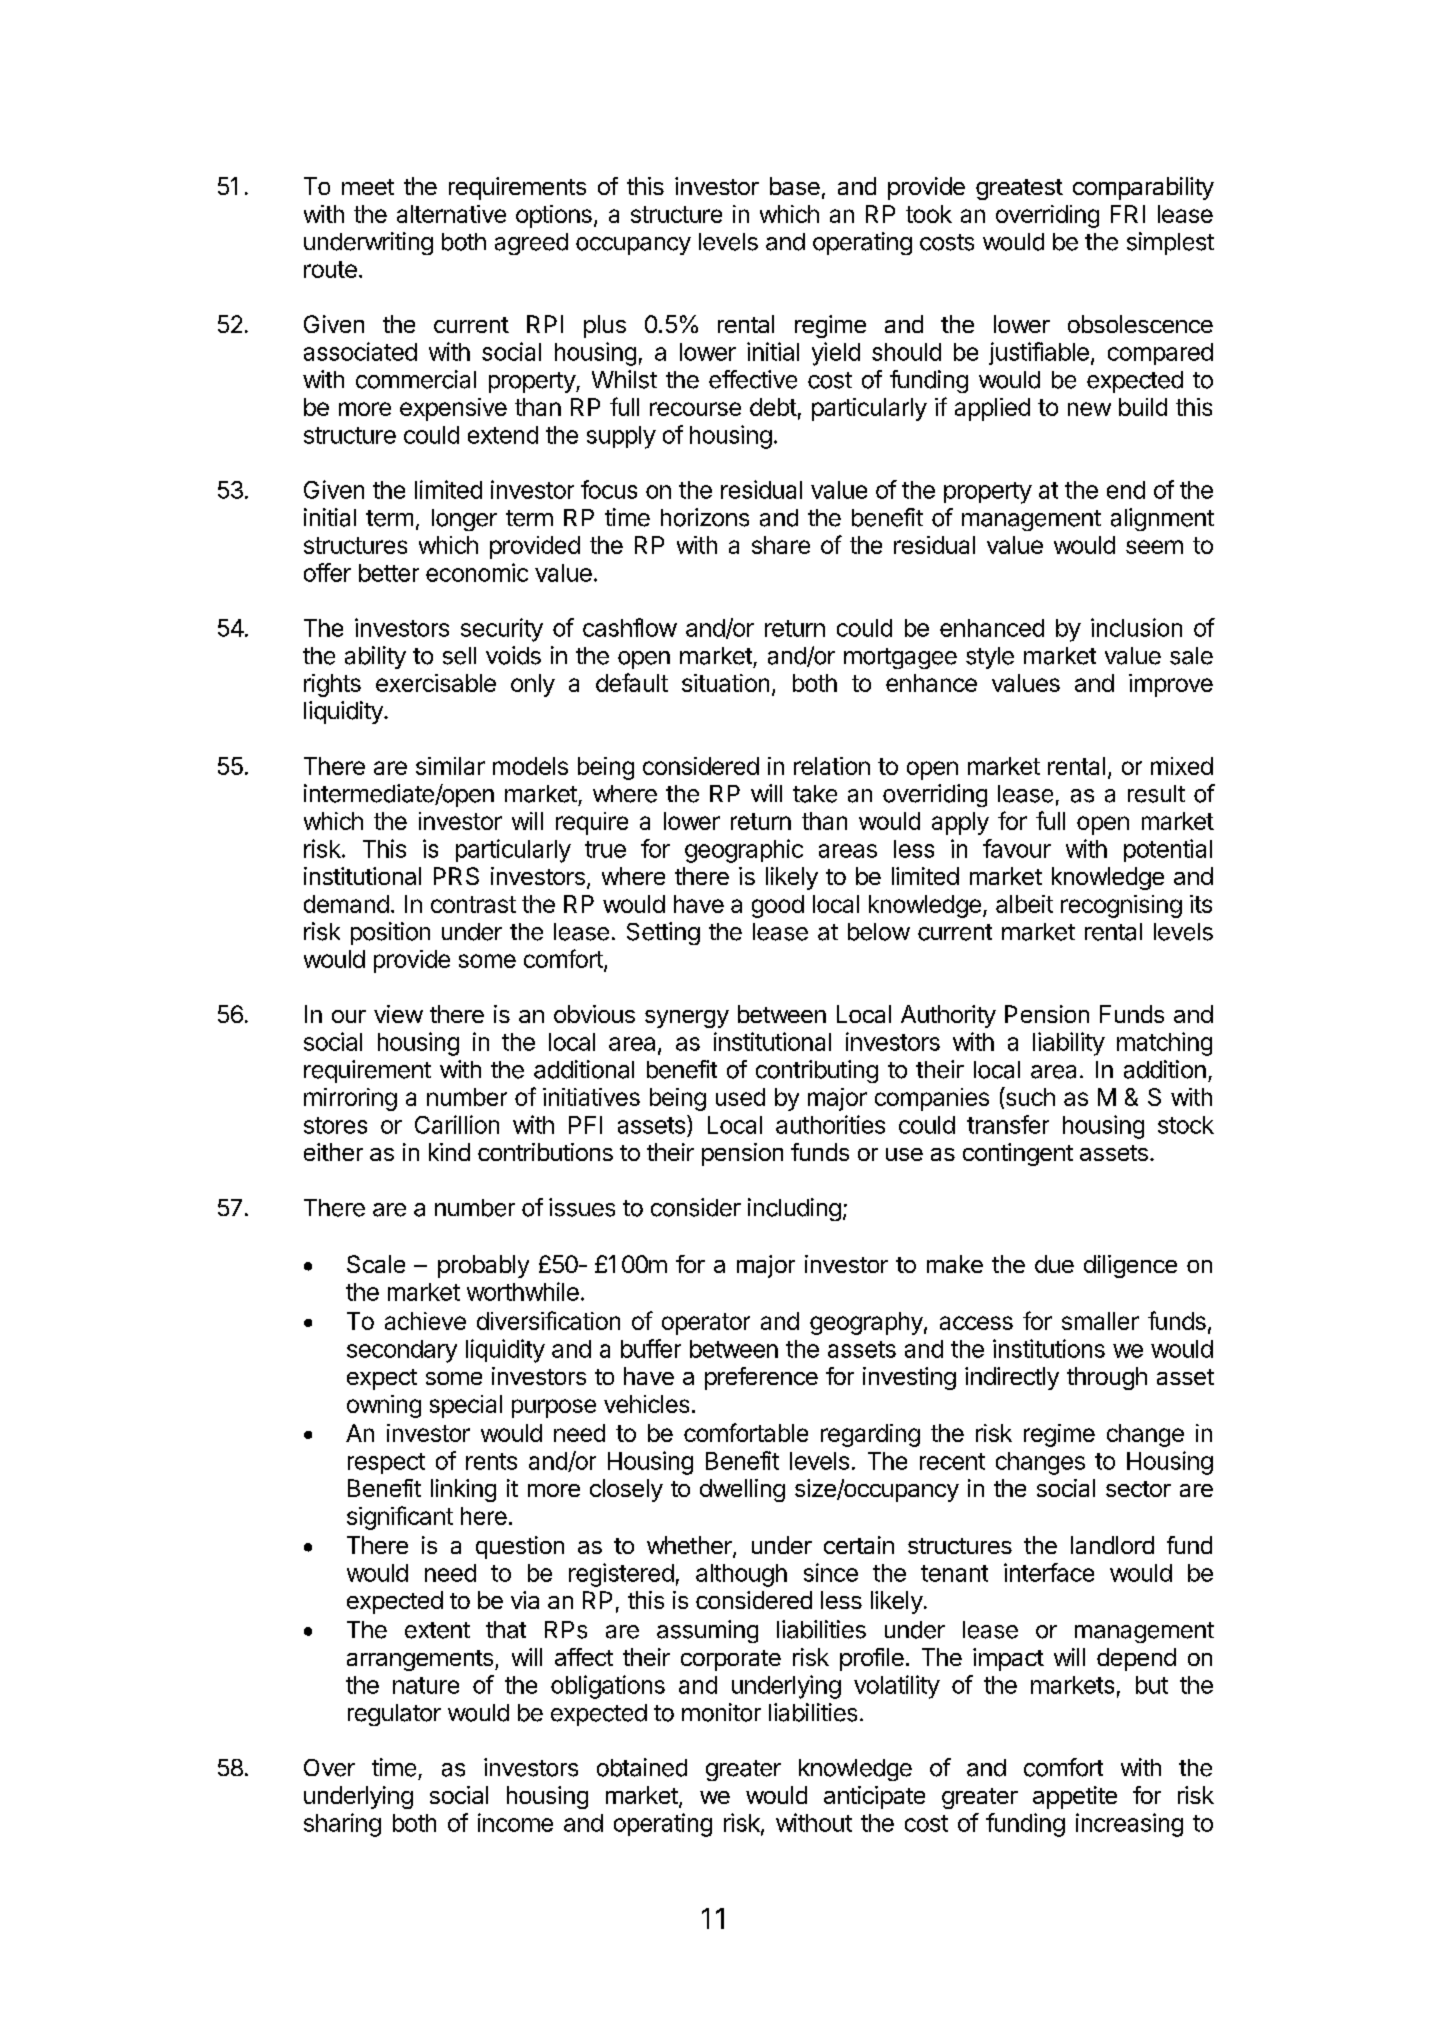 The width and height of the screenshot is (1429, 2021). Describe the element at coordinates (1128, 214) in the screenshot. I see `FRI` at that location.
